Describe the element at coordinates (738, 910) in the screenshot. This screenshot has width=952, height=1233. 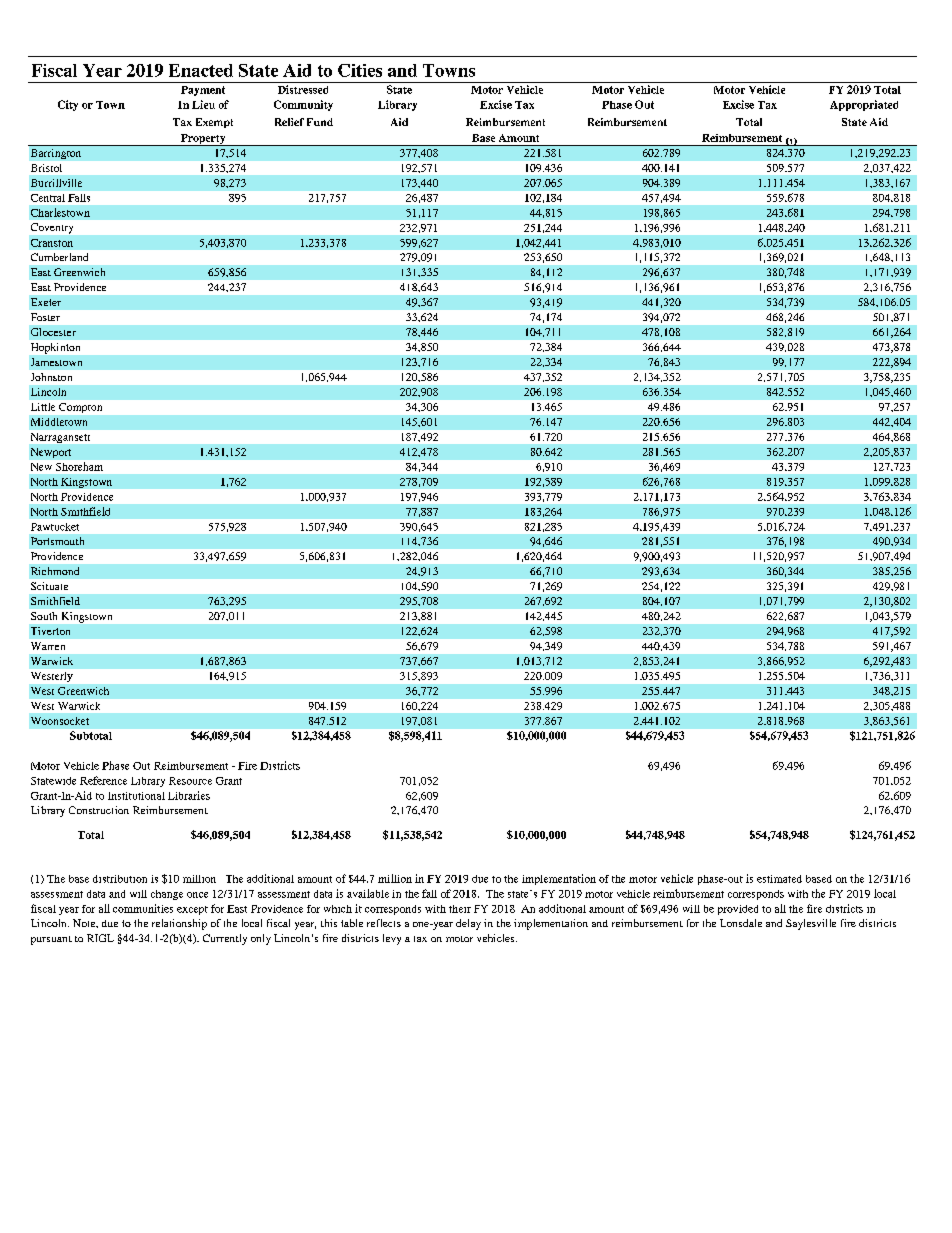
I see `provided` at that location.
